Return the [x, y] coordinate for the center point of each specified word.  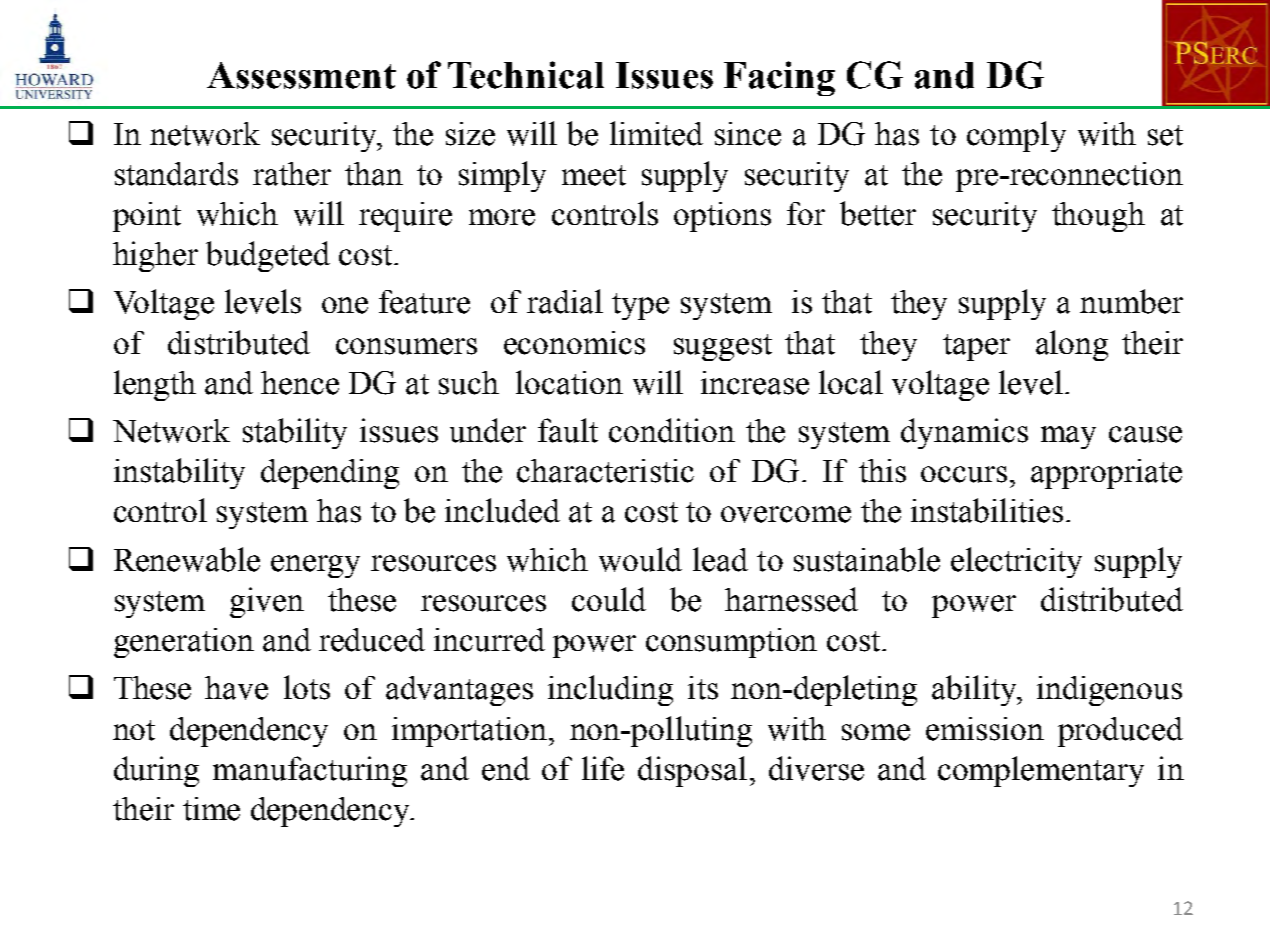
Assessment [301, 75]
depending [330, 474]
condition [672, 430]
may [1068, 437]
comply [1016, 136]
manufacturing [310, 771]
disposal [692, 771]
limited [656, 133]
